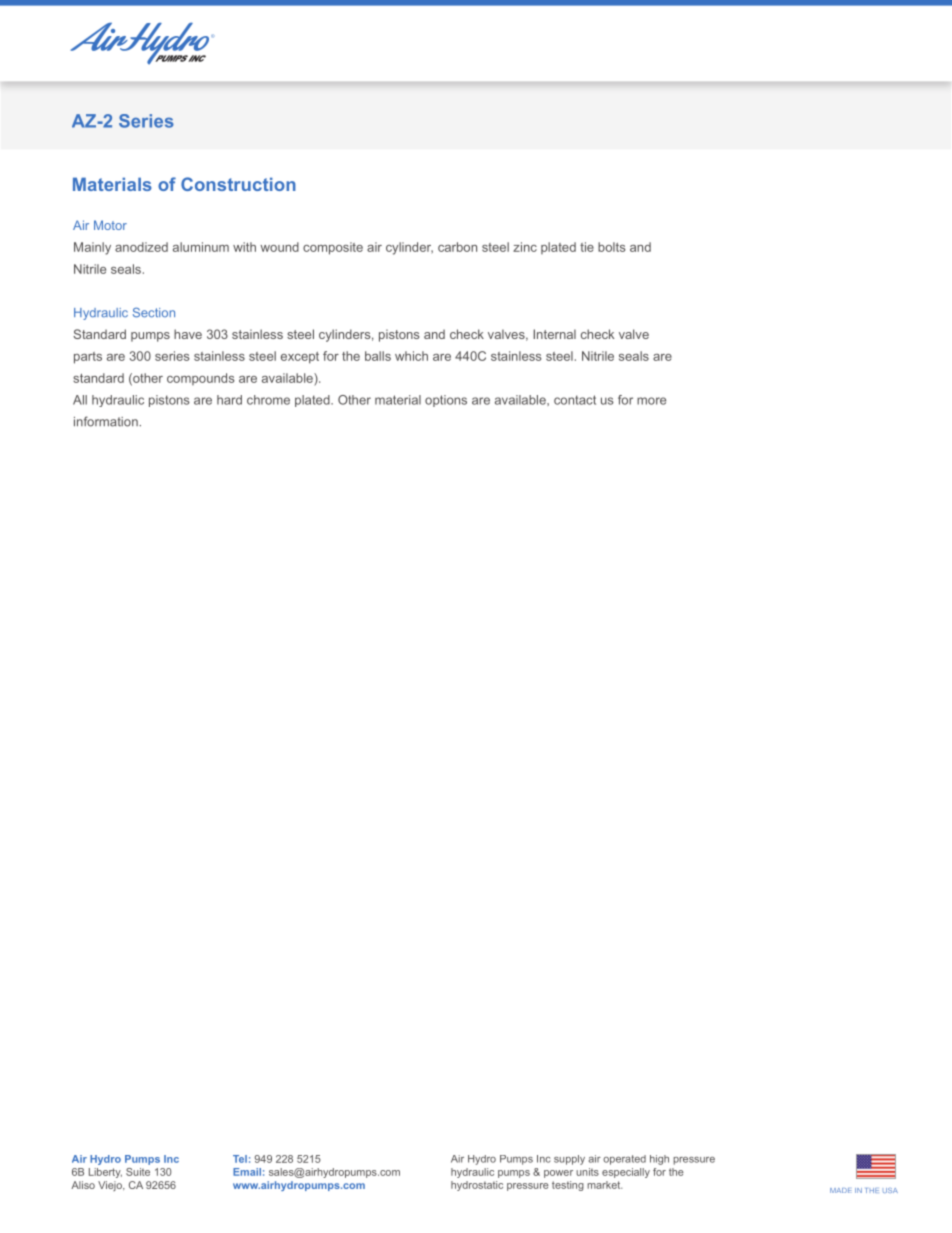 The image size is (952, 1233). I want to click on contact, so click(575, 400).
